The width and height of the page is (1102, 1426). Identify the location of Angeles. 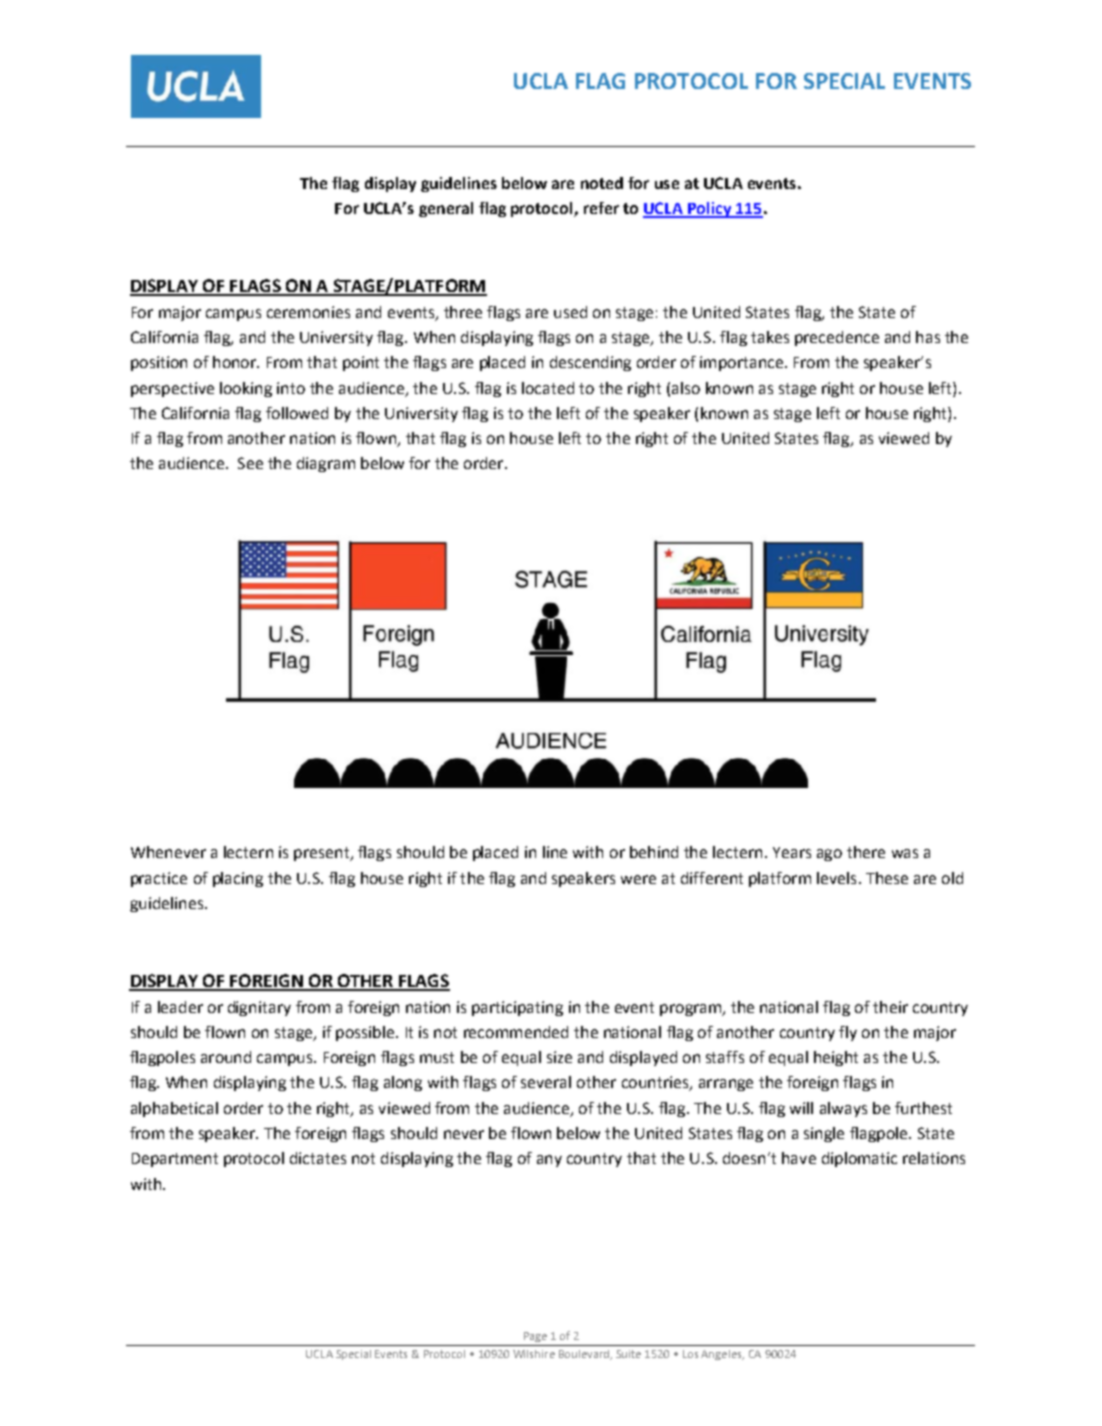
(722, 1355).
